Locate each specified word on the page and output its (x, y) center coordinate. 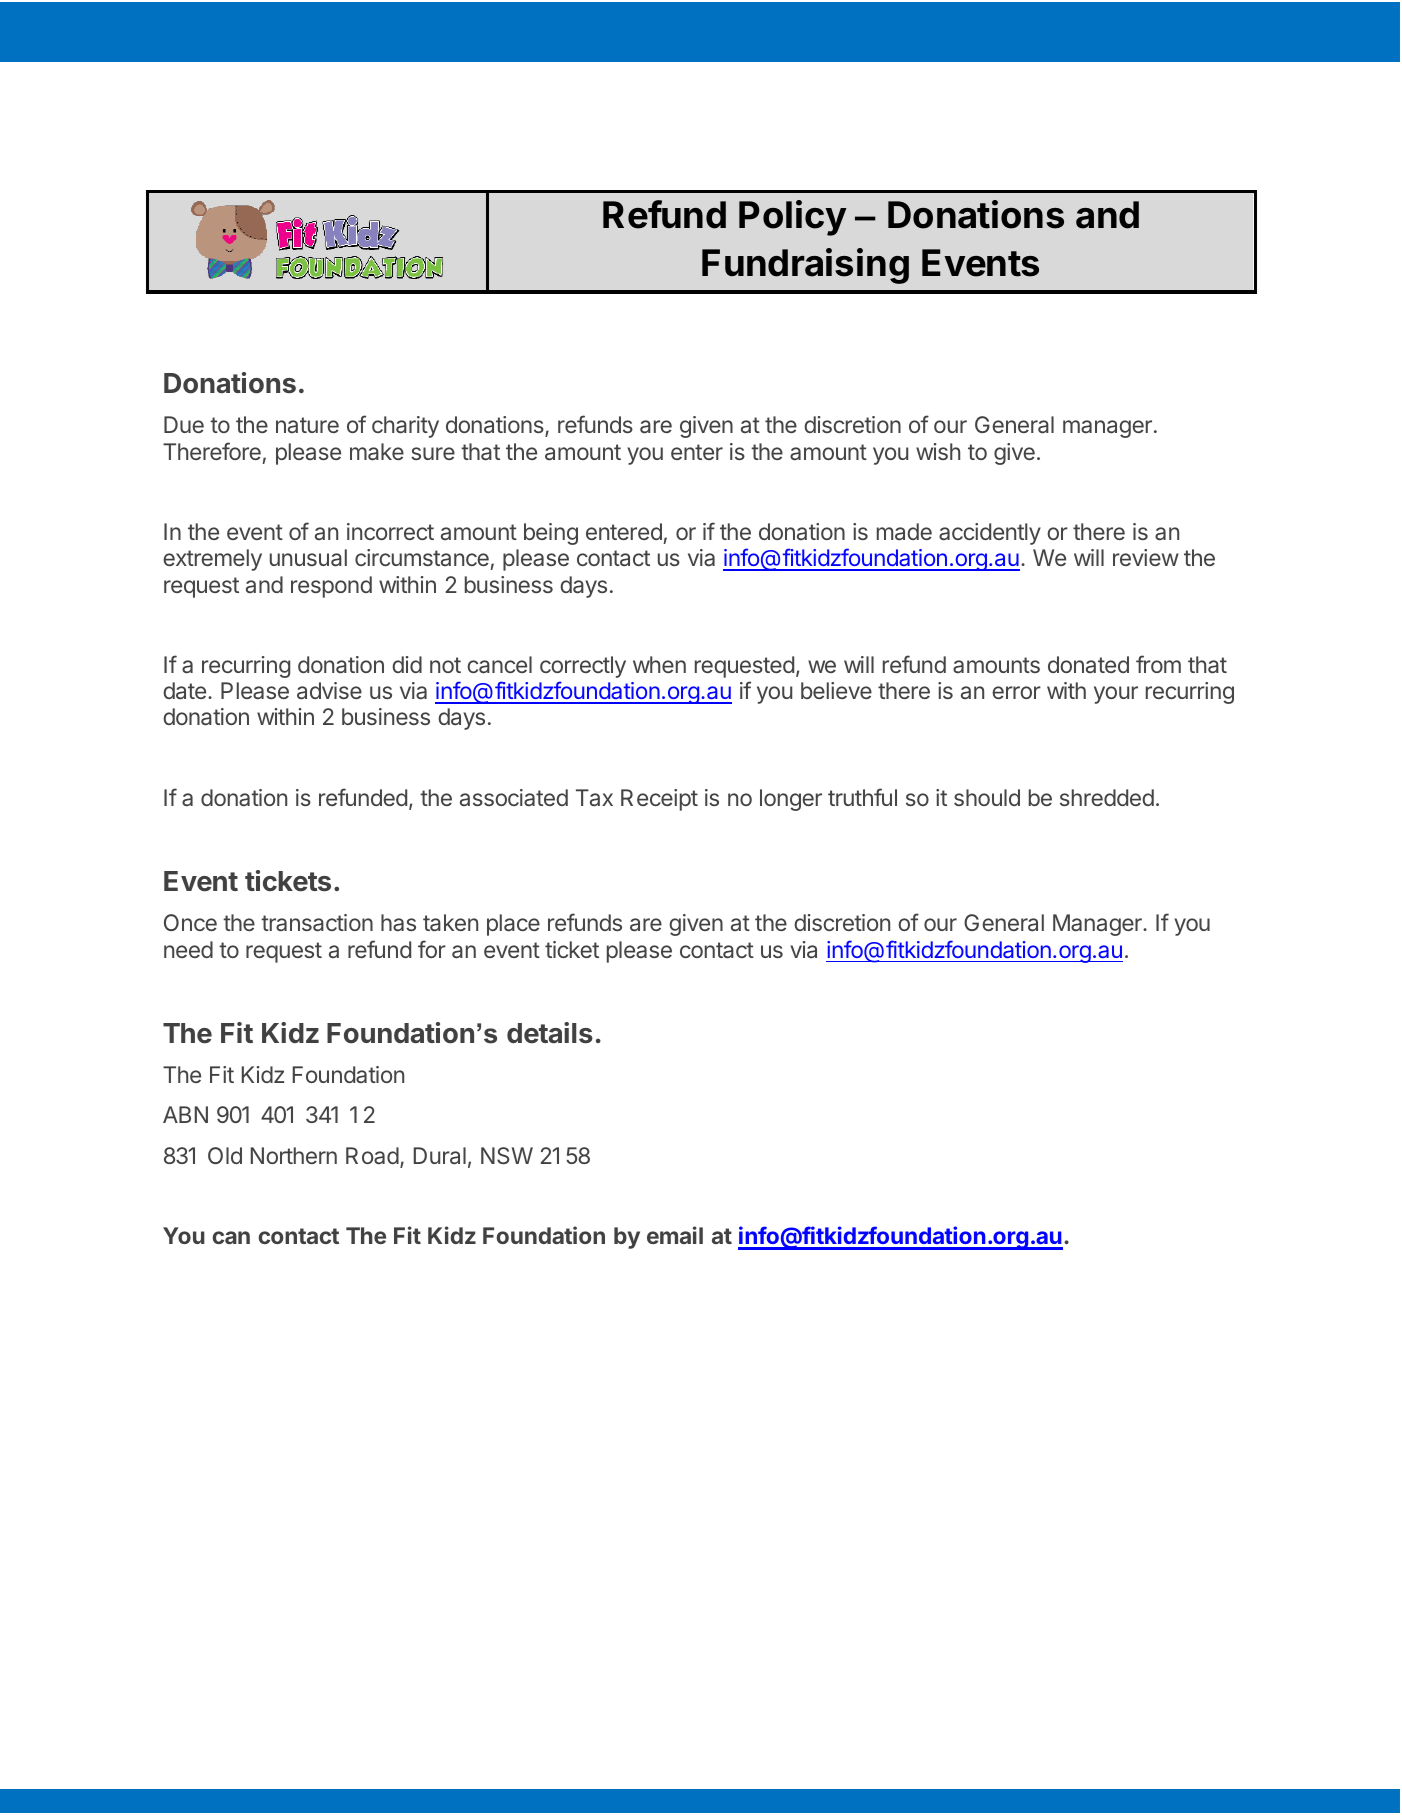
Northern (294, 1155)
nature (307, 425)
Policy (793, 218)
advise (329, 691)
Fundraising (805, 266)
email (675, 1235)
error (1016, 692)
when (659, 664)
